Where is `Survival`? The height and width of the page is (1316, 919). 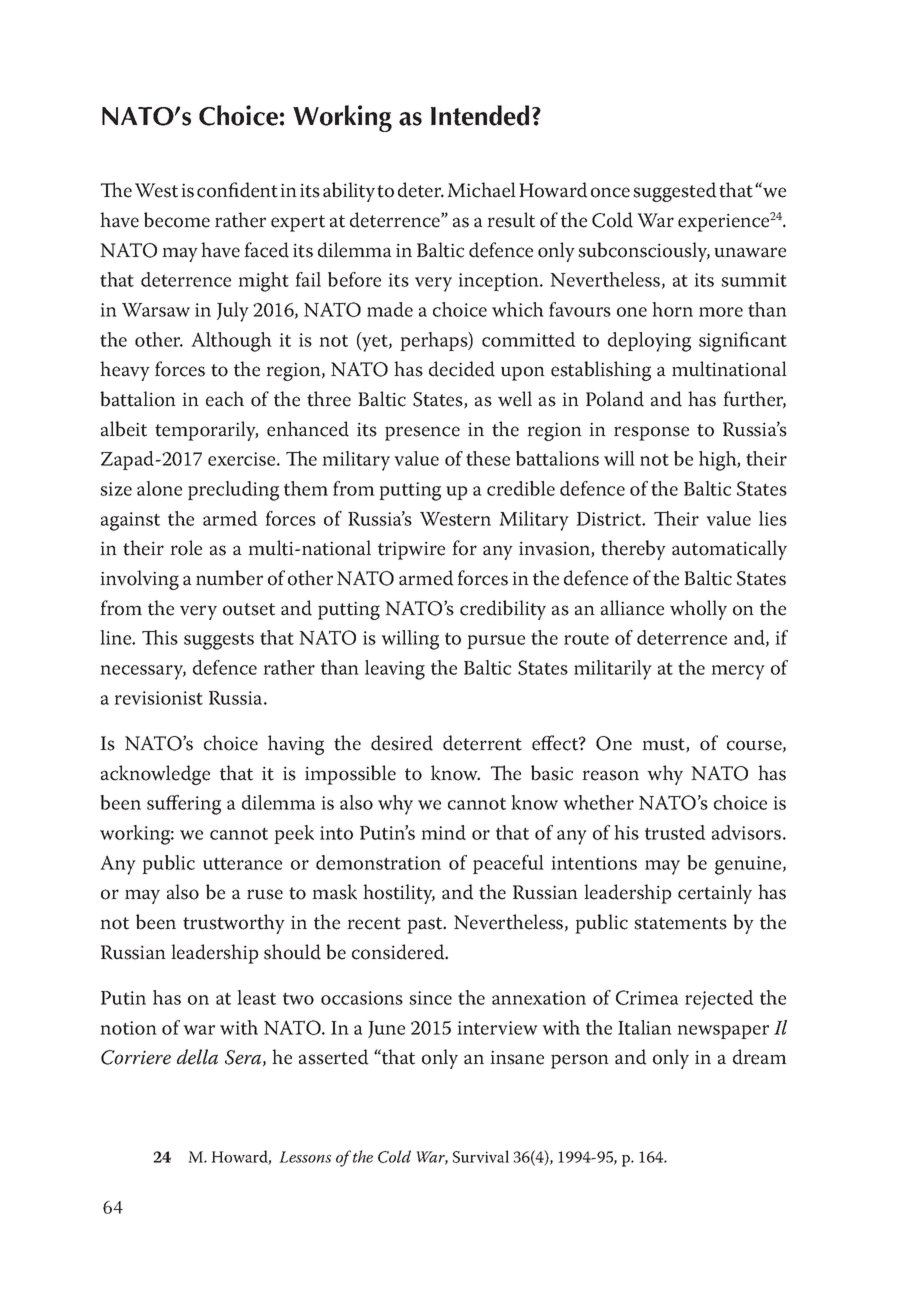
Survival is located at coordinates (481, 1156).
